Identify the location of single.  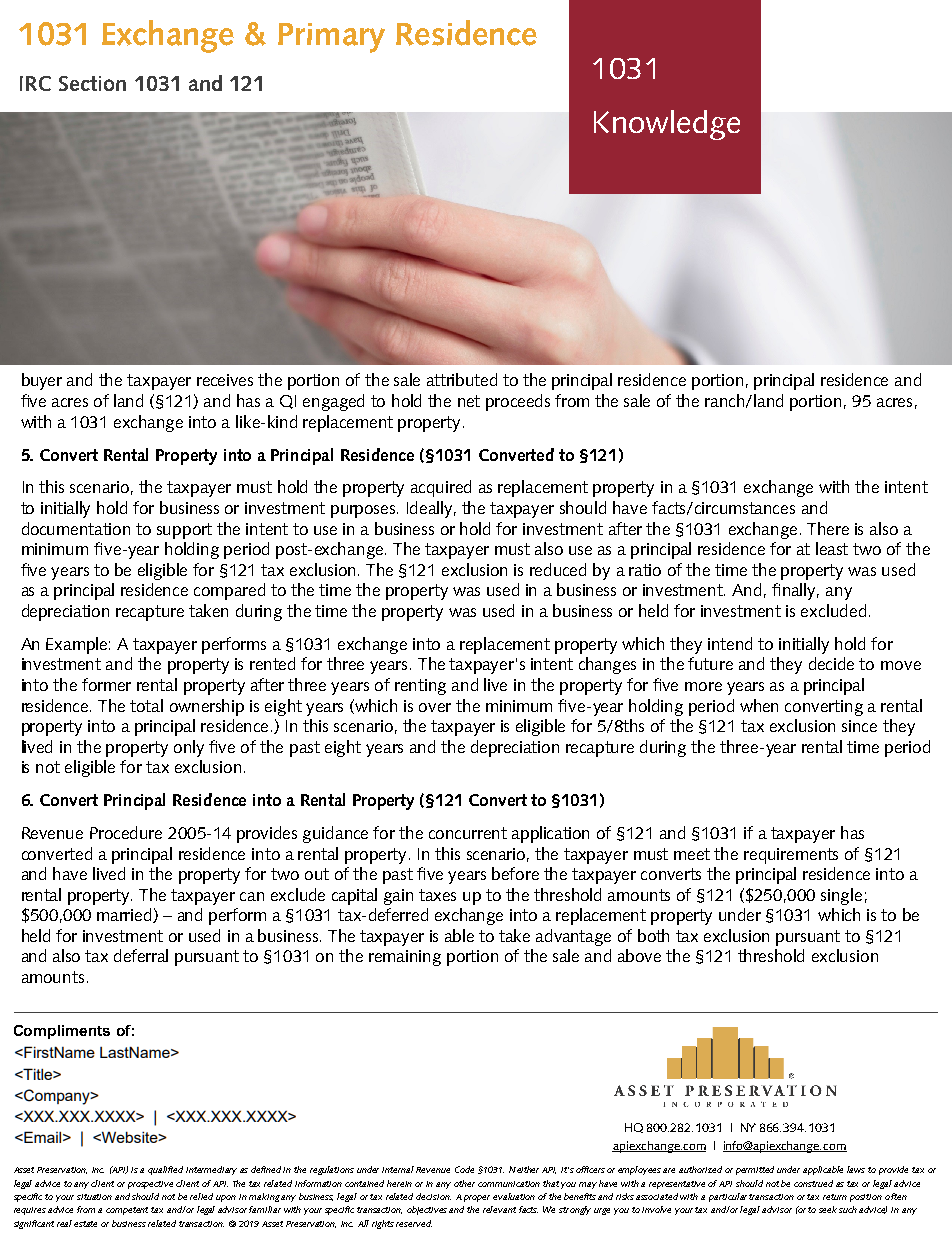
(841, 896).
